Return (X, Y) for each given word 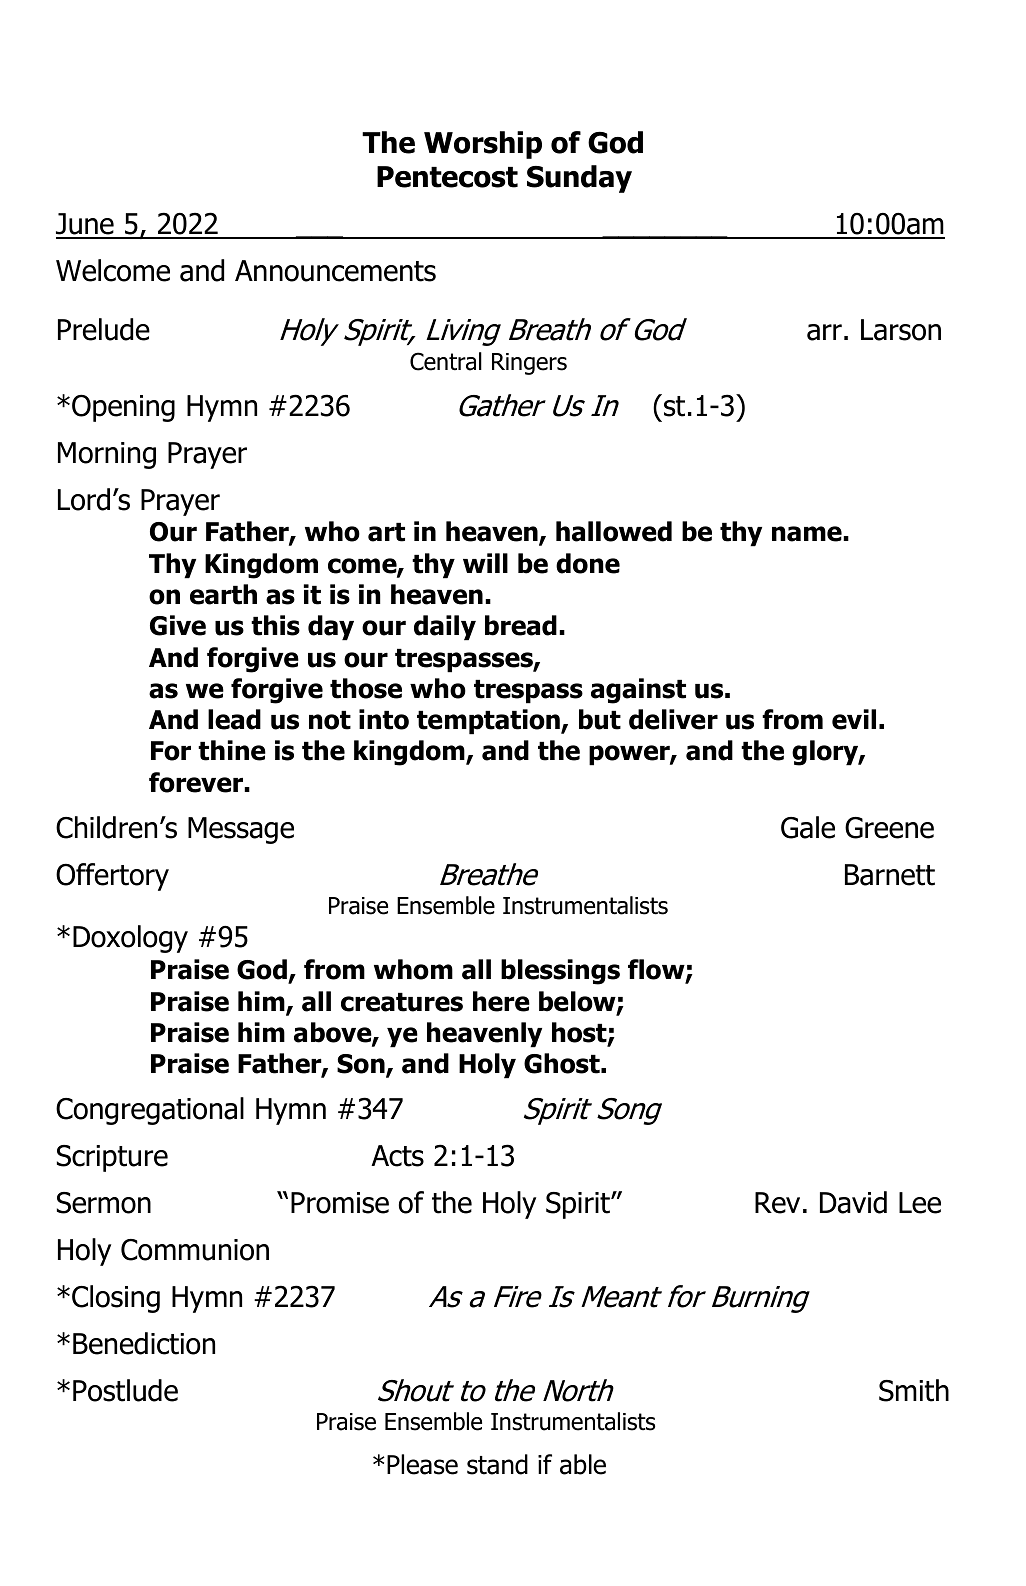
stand (497, 1464)
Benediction (144, 1343)
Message (241, 830)
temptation (489, 722)
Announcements (335, 271)
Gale (808, 827)
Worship (483, 145)
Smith (914, 1390)
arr (824, 332)
